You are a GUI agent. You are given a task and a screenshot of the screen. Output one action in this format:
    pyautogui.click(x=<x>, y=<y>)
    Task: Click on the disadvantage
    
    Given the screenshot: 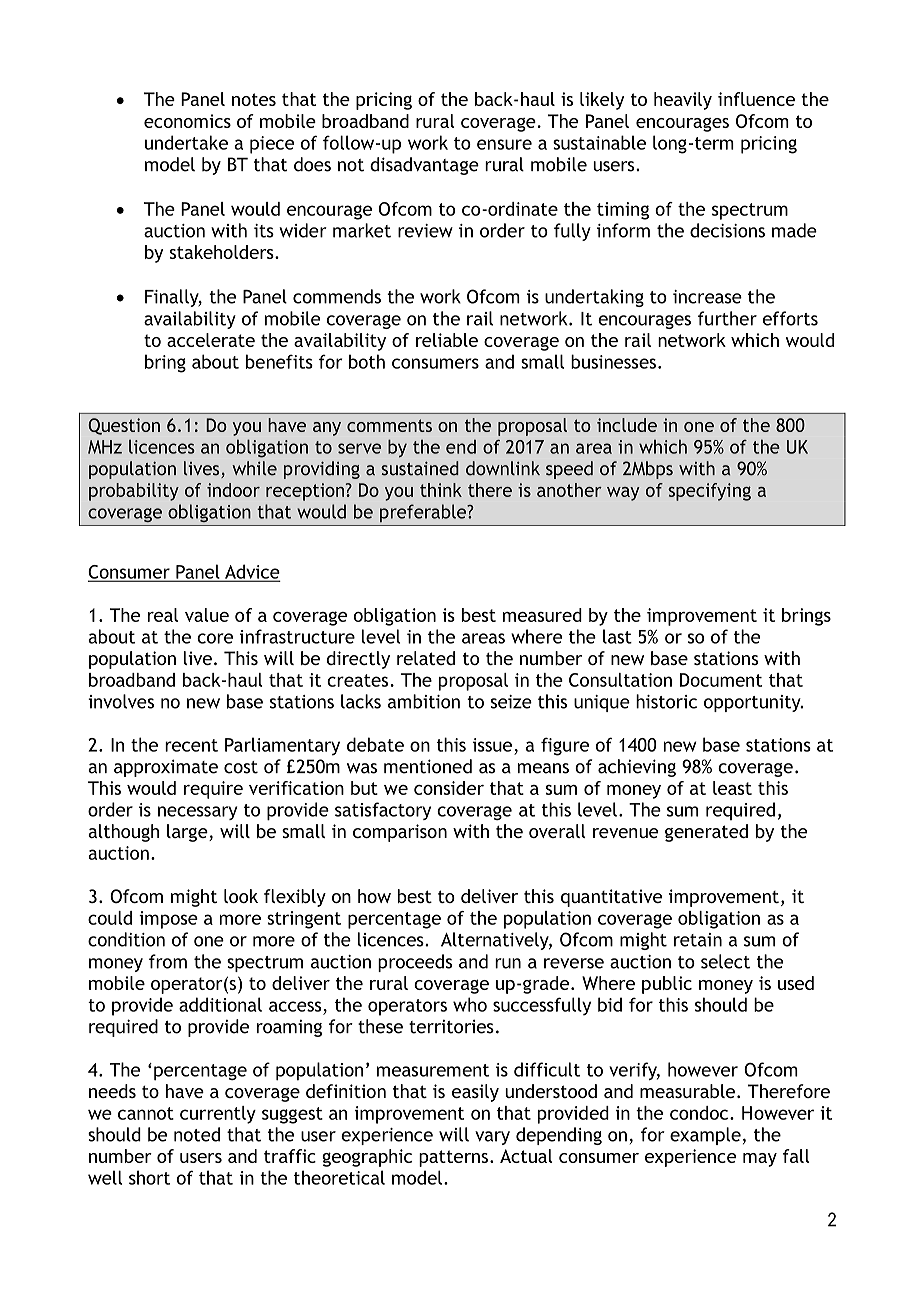 What is the action you would take?
    pyautogui.click(x=424, y=166)
